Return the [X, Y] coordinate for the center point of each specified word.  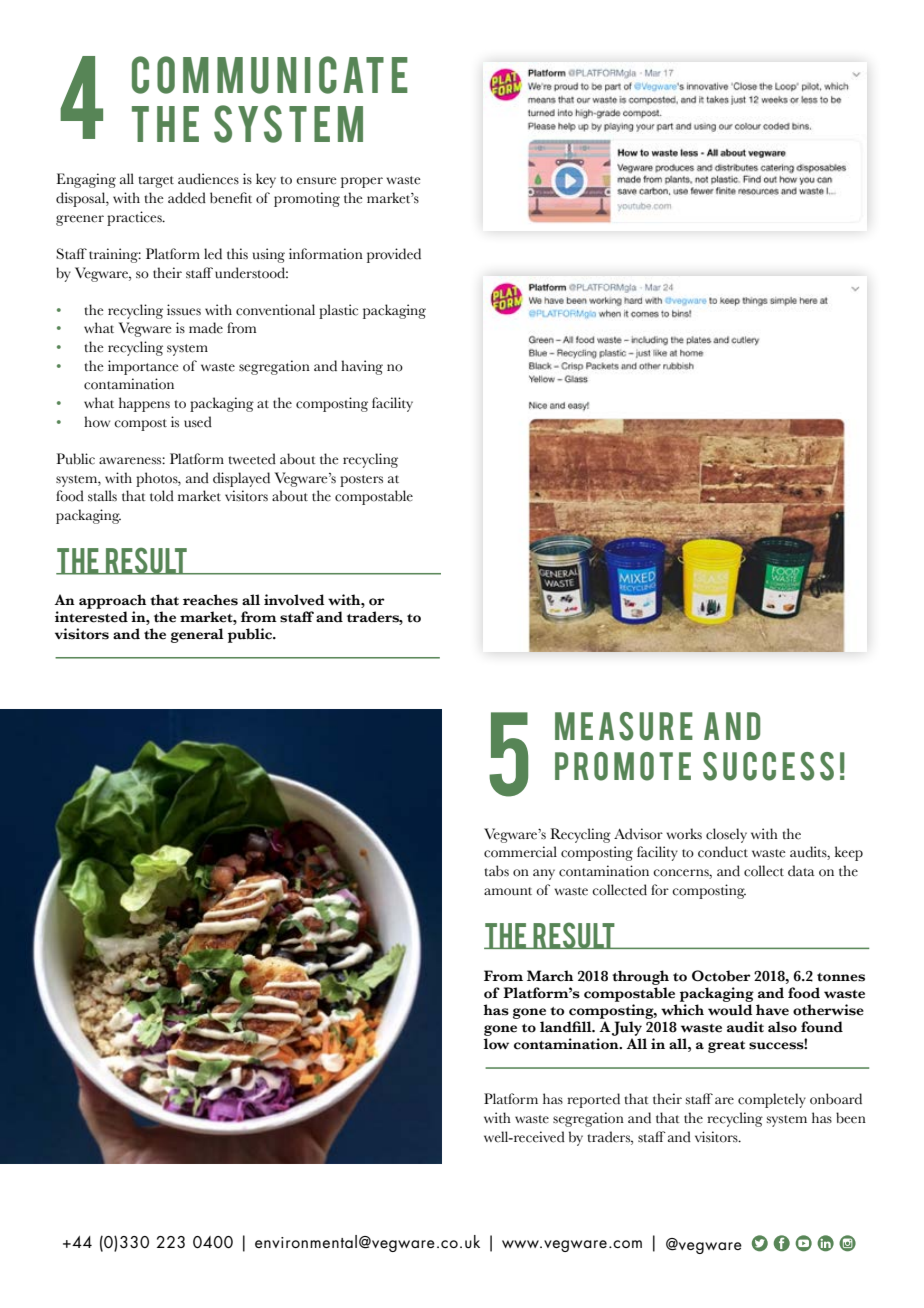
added [187, 198]
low [496, 1044]
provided [394, 255]
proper [362, 182]
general [197, 635]
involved [294, 600]
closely [726, 835]
